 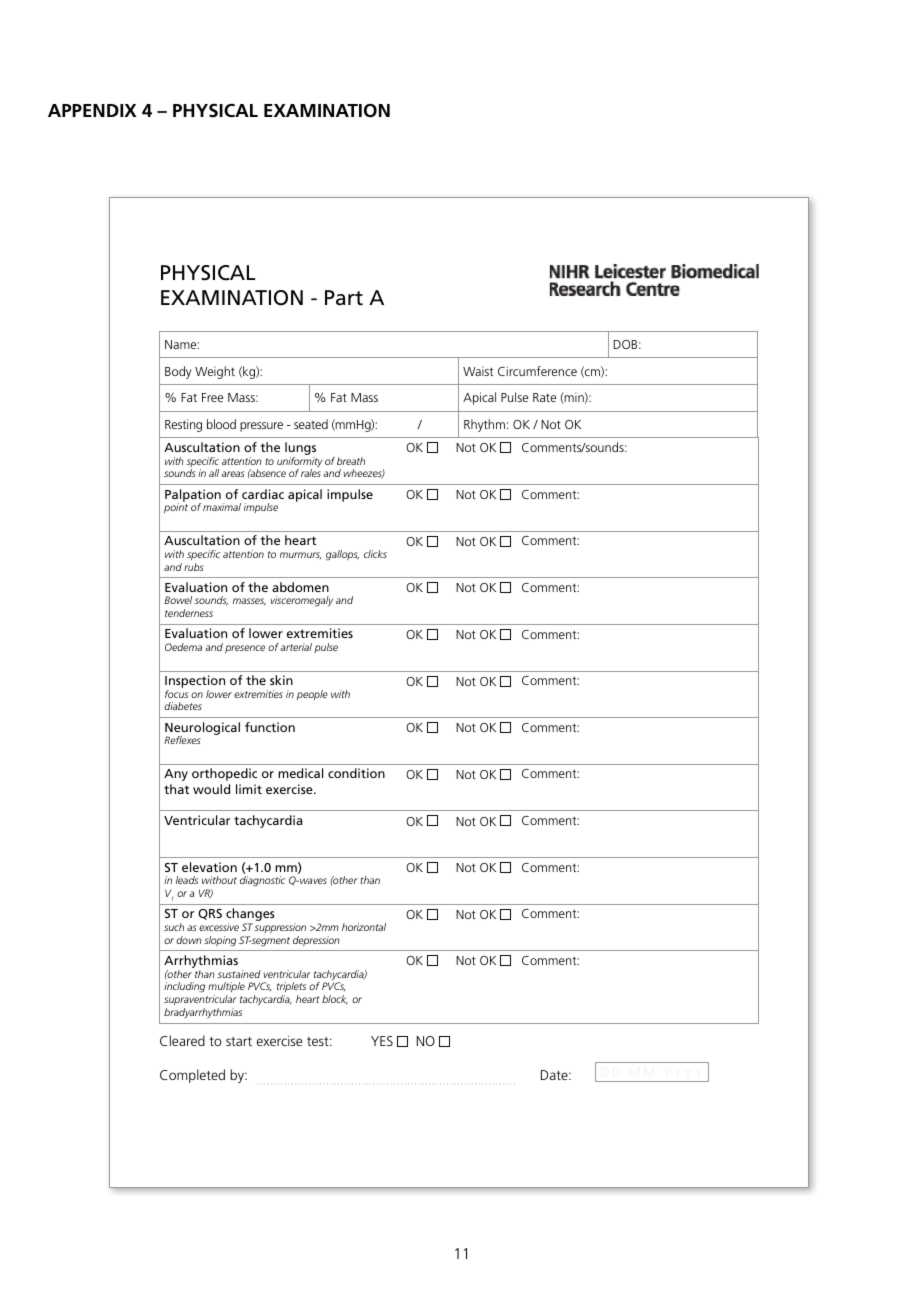 I want to click on Part, so click(x=344, y=298).
